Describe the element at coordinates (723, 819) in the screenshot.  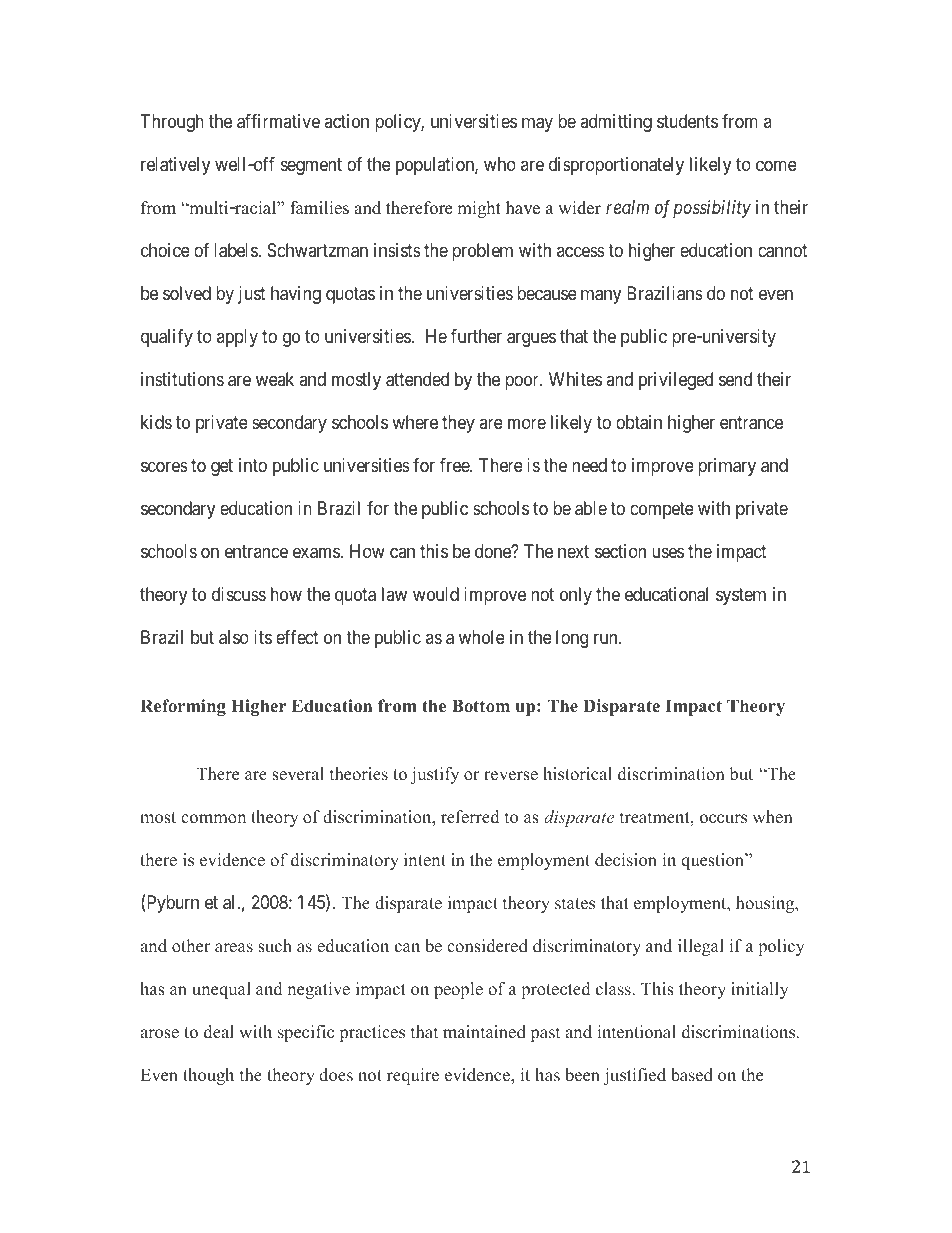
I see `occurs` at that location.
